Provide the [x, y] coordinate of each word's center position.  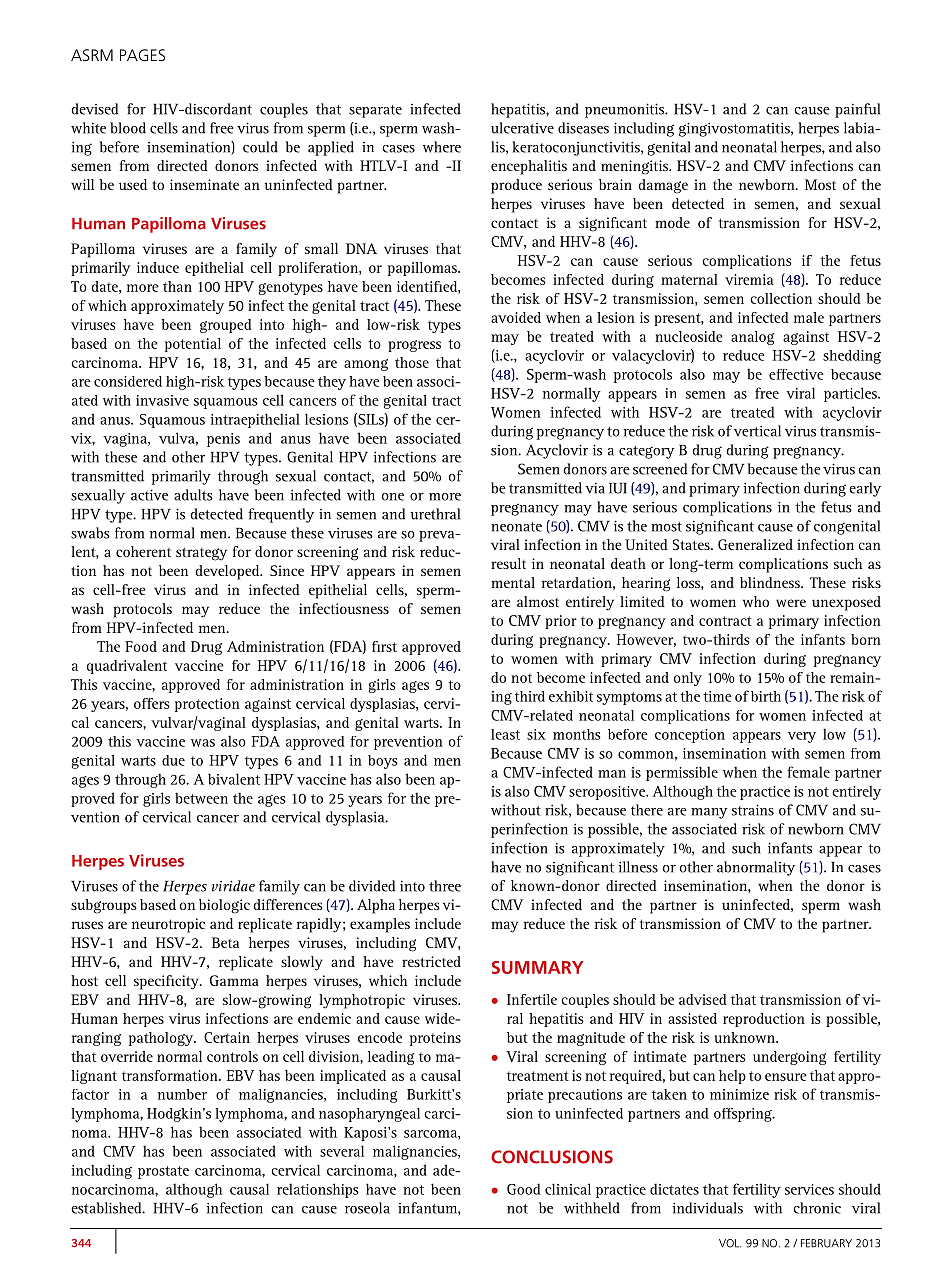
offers [152, 703]
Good [524, 1189]
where [442, 147]
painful [857, 110]
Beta [225, 942]
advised [703, 999]
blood [128, 128]
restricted [431, 961]
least [505, 734]
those [412, 362]
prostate [163, 1172]
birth [766, 696]
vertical [757, 431]
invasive [162, 400]
